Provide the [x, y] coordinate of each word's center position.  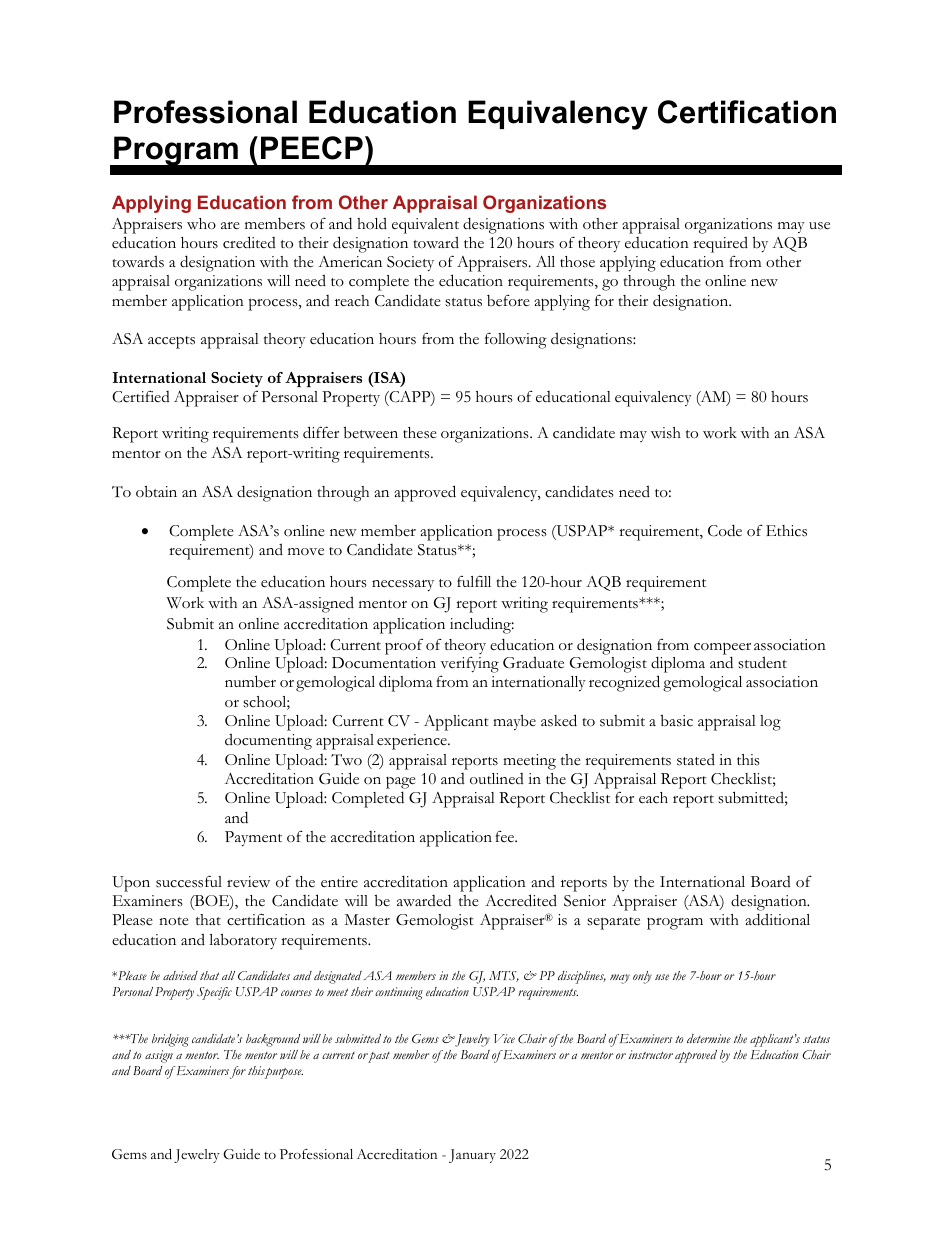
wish [666, 433]
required [720, 244]
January [472, 1156]
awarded [424, 900]
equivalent [425, 226]
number [250, 681]
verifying [469, 665]
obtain [156, 491]
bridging [170, 1040]
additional [777, 919]
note [174, 921]
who [201, 224]
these [420, 433]
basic [676, 720]
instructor [651, 1054]
